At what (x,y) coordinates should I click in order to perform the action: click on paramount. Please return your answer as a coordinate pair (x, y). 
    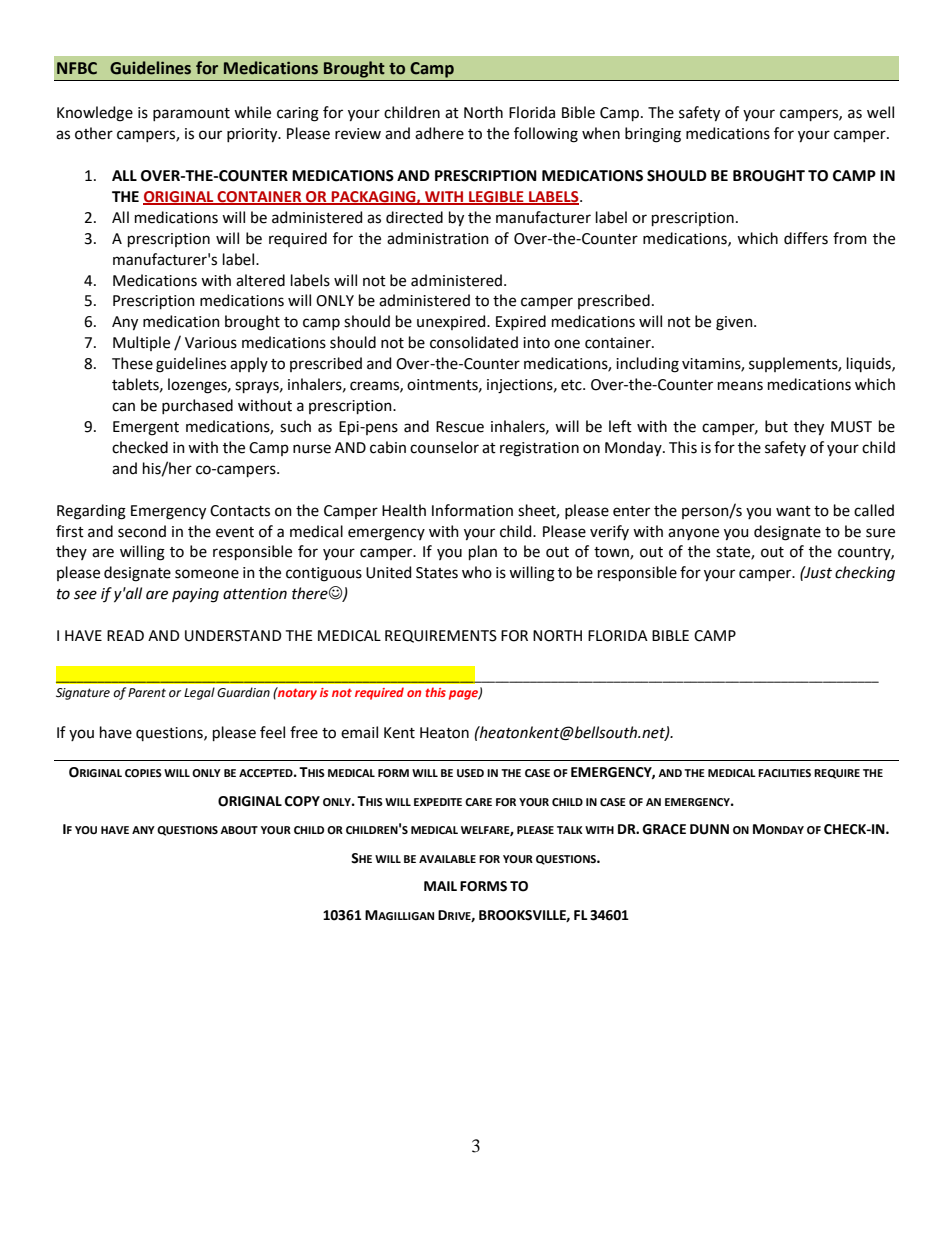
    Looking at the image, I should click on (191, 114).
